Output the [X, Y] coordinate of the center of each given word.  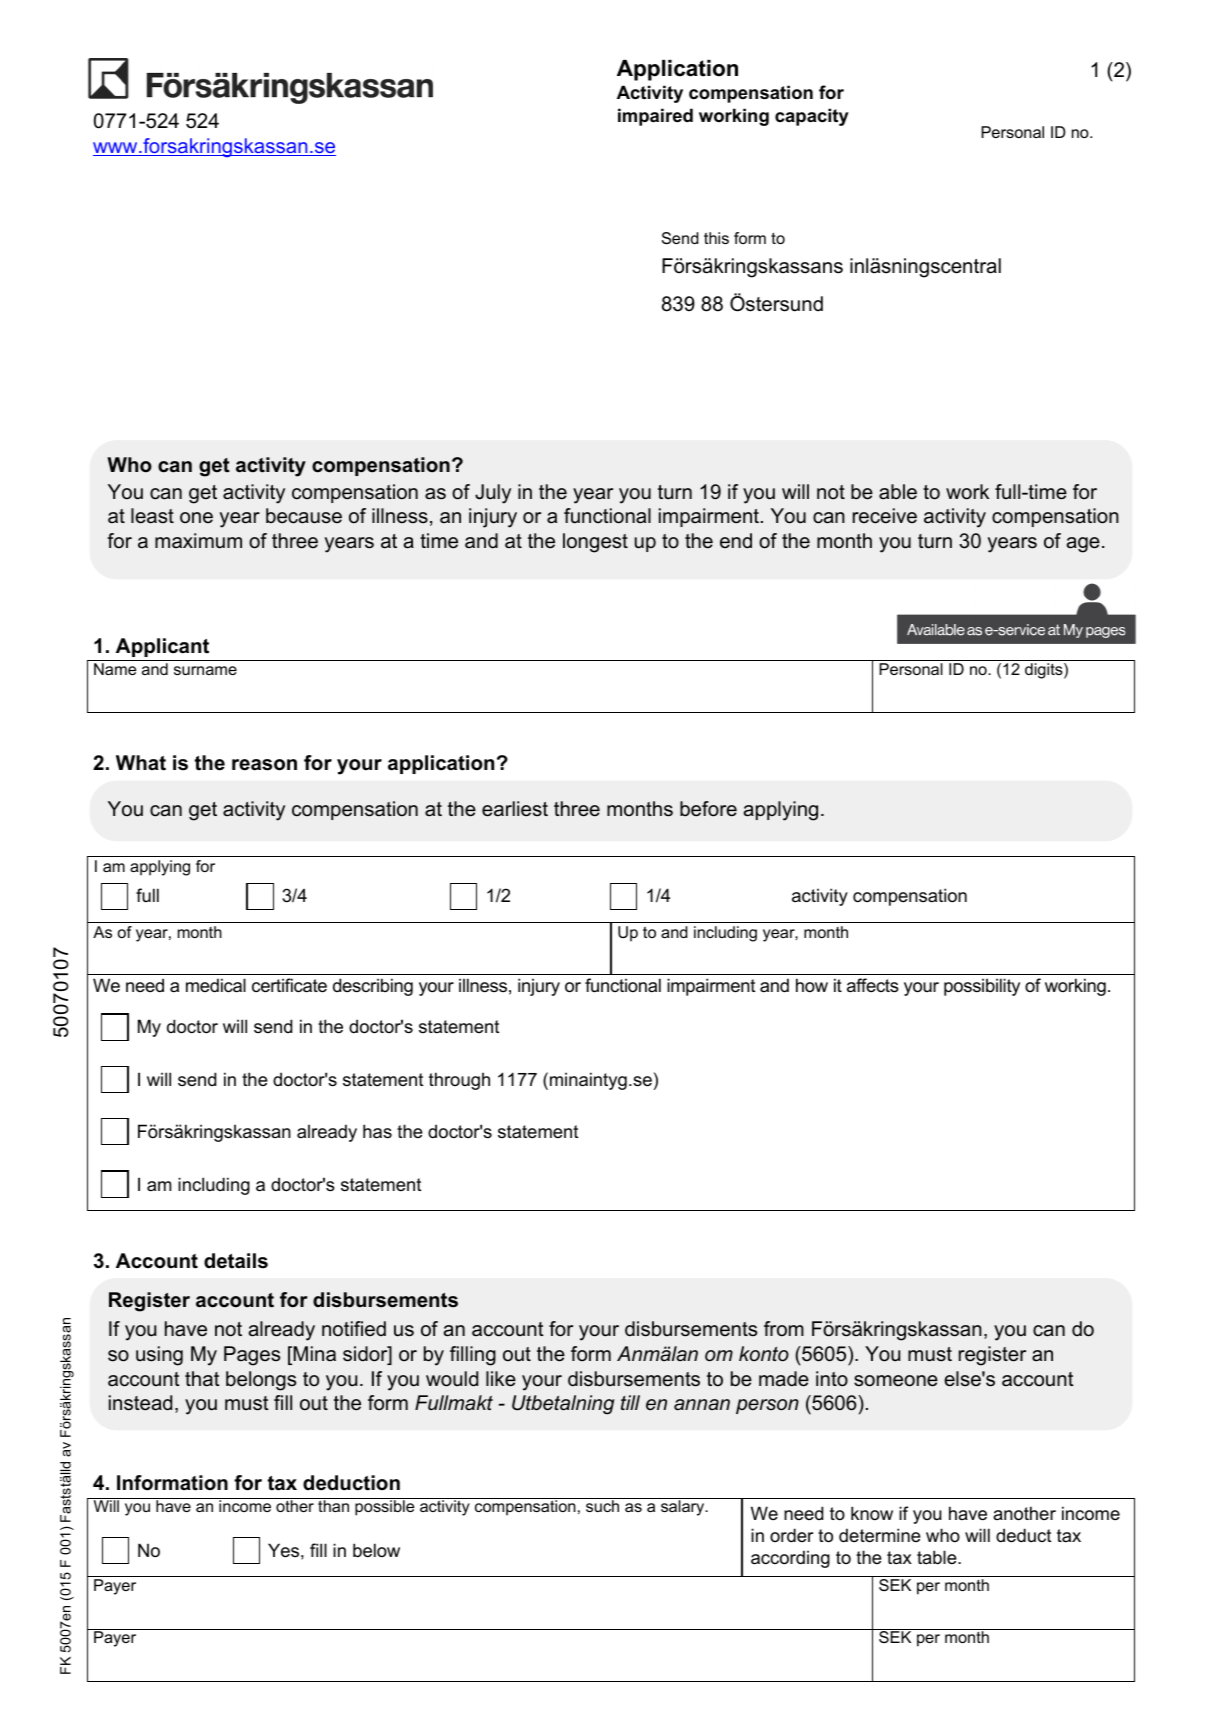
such [602, 1506]
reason [264, 765]
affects [873, 985]
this [716, 238]
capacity [812, 117]
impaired [655, 117]
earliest [515, 809]
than [333, 1506]
